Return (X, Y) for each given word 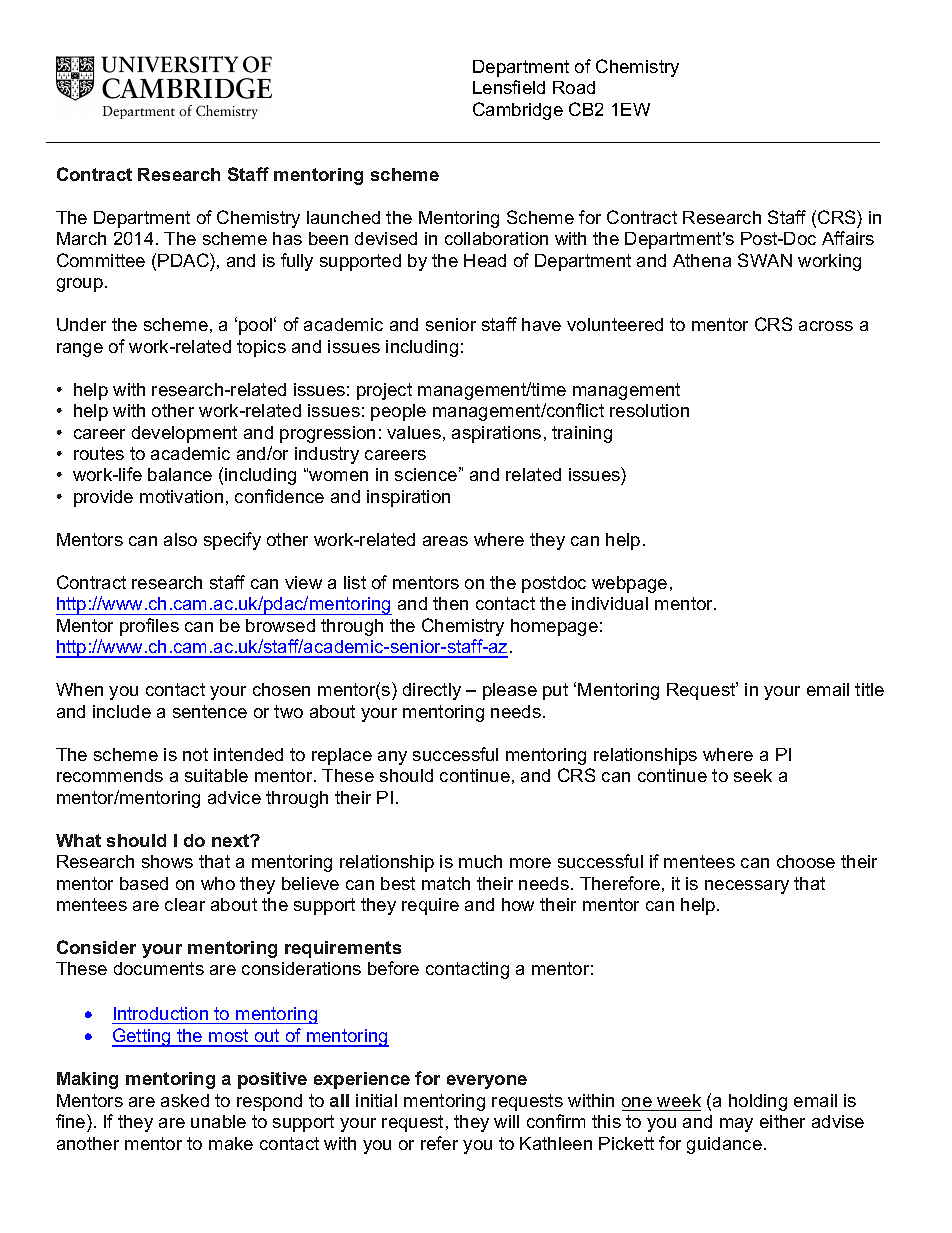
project (384, 391)
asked (185, 1100)
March (81, 238)
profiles (149, 627)
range (80, 350)
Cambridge (518, 111)
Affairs (848, 238)
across (826, 326)
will (506, 1121)
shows (167, 861)
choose (806, 861)
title (869, 689)
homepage (554, 627)
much (480, 861)
